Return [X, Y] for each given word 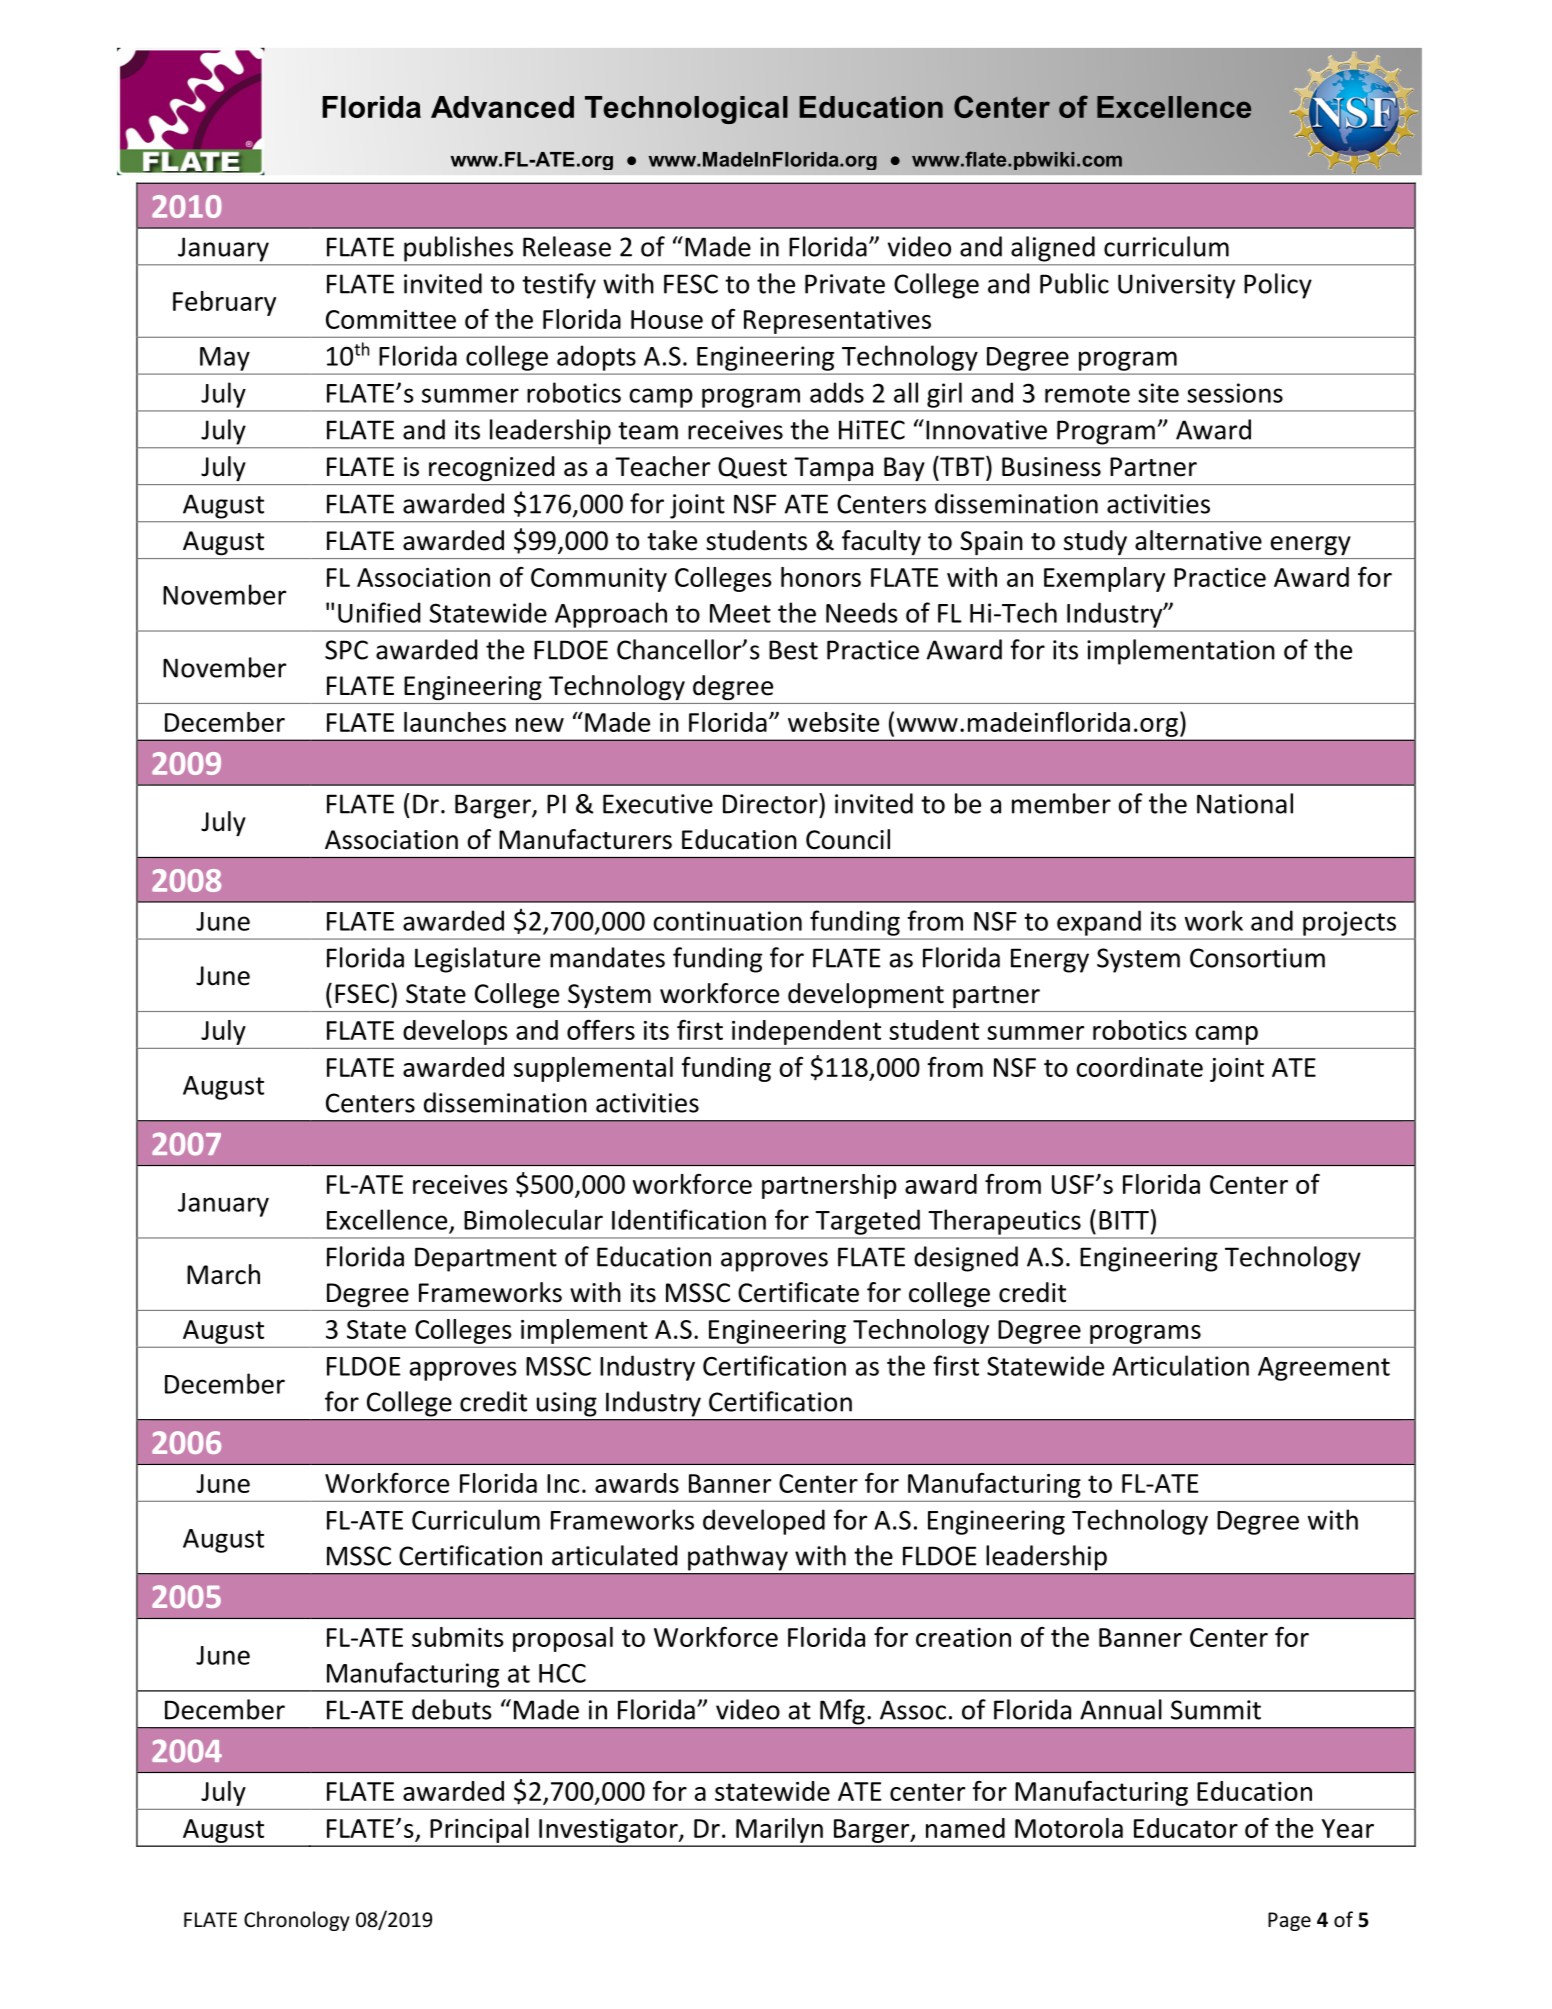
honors [821, 577]
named [965, 1828]
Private [845, 284]
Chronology [297, 1921]
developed [764, 1522]
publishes [458, 249]
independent [806, 1032]
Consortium [1257, 958]
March [223, 1274]
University [1176, 286]
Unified [379, 612]
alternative [1198, 540]
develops [455, 1032]
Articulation [1180, 1365]
